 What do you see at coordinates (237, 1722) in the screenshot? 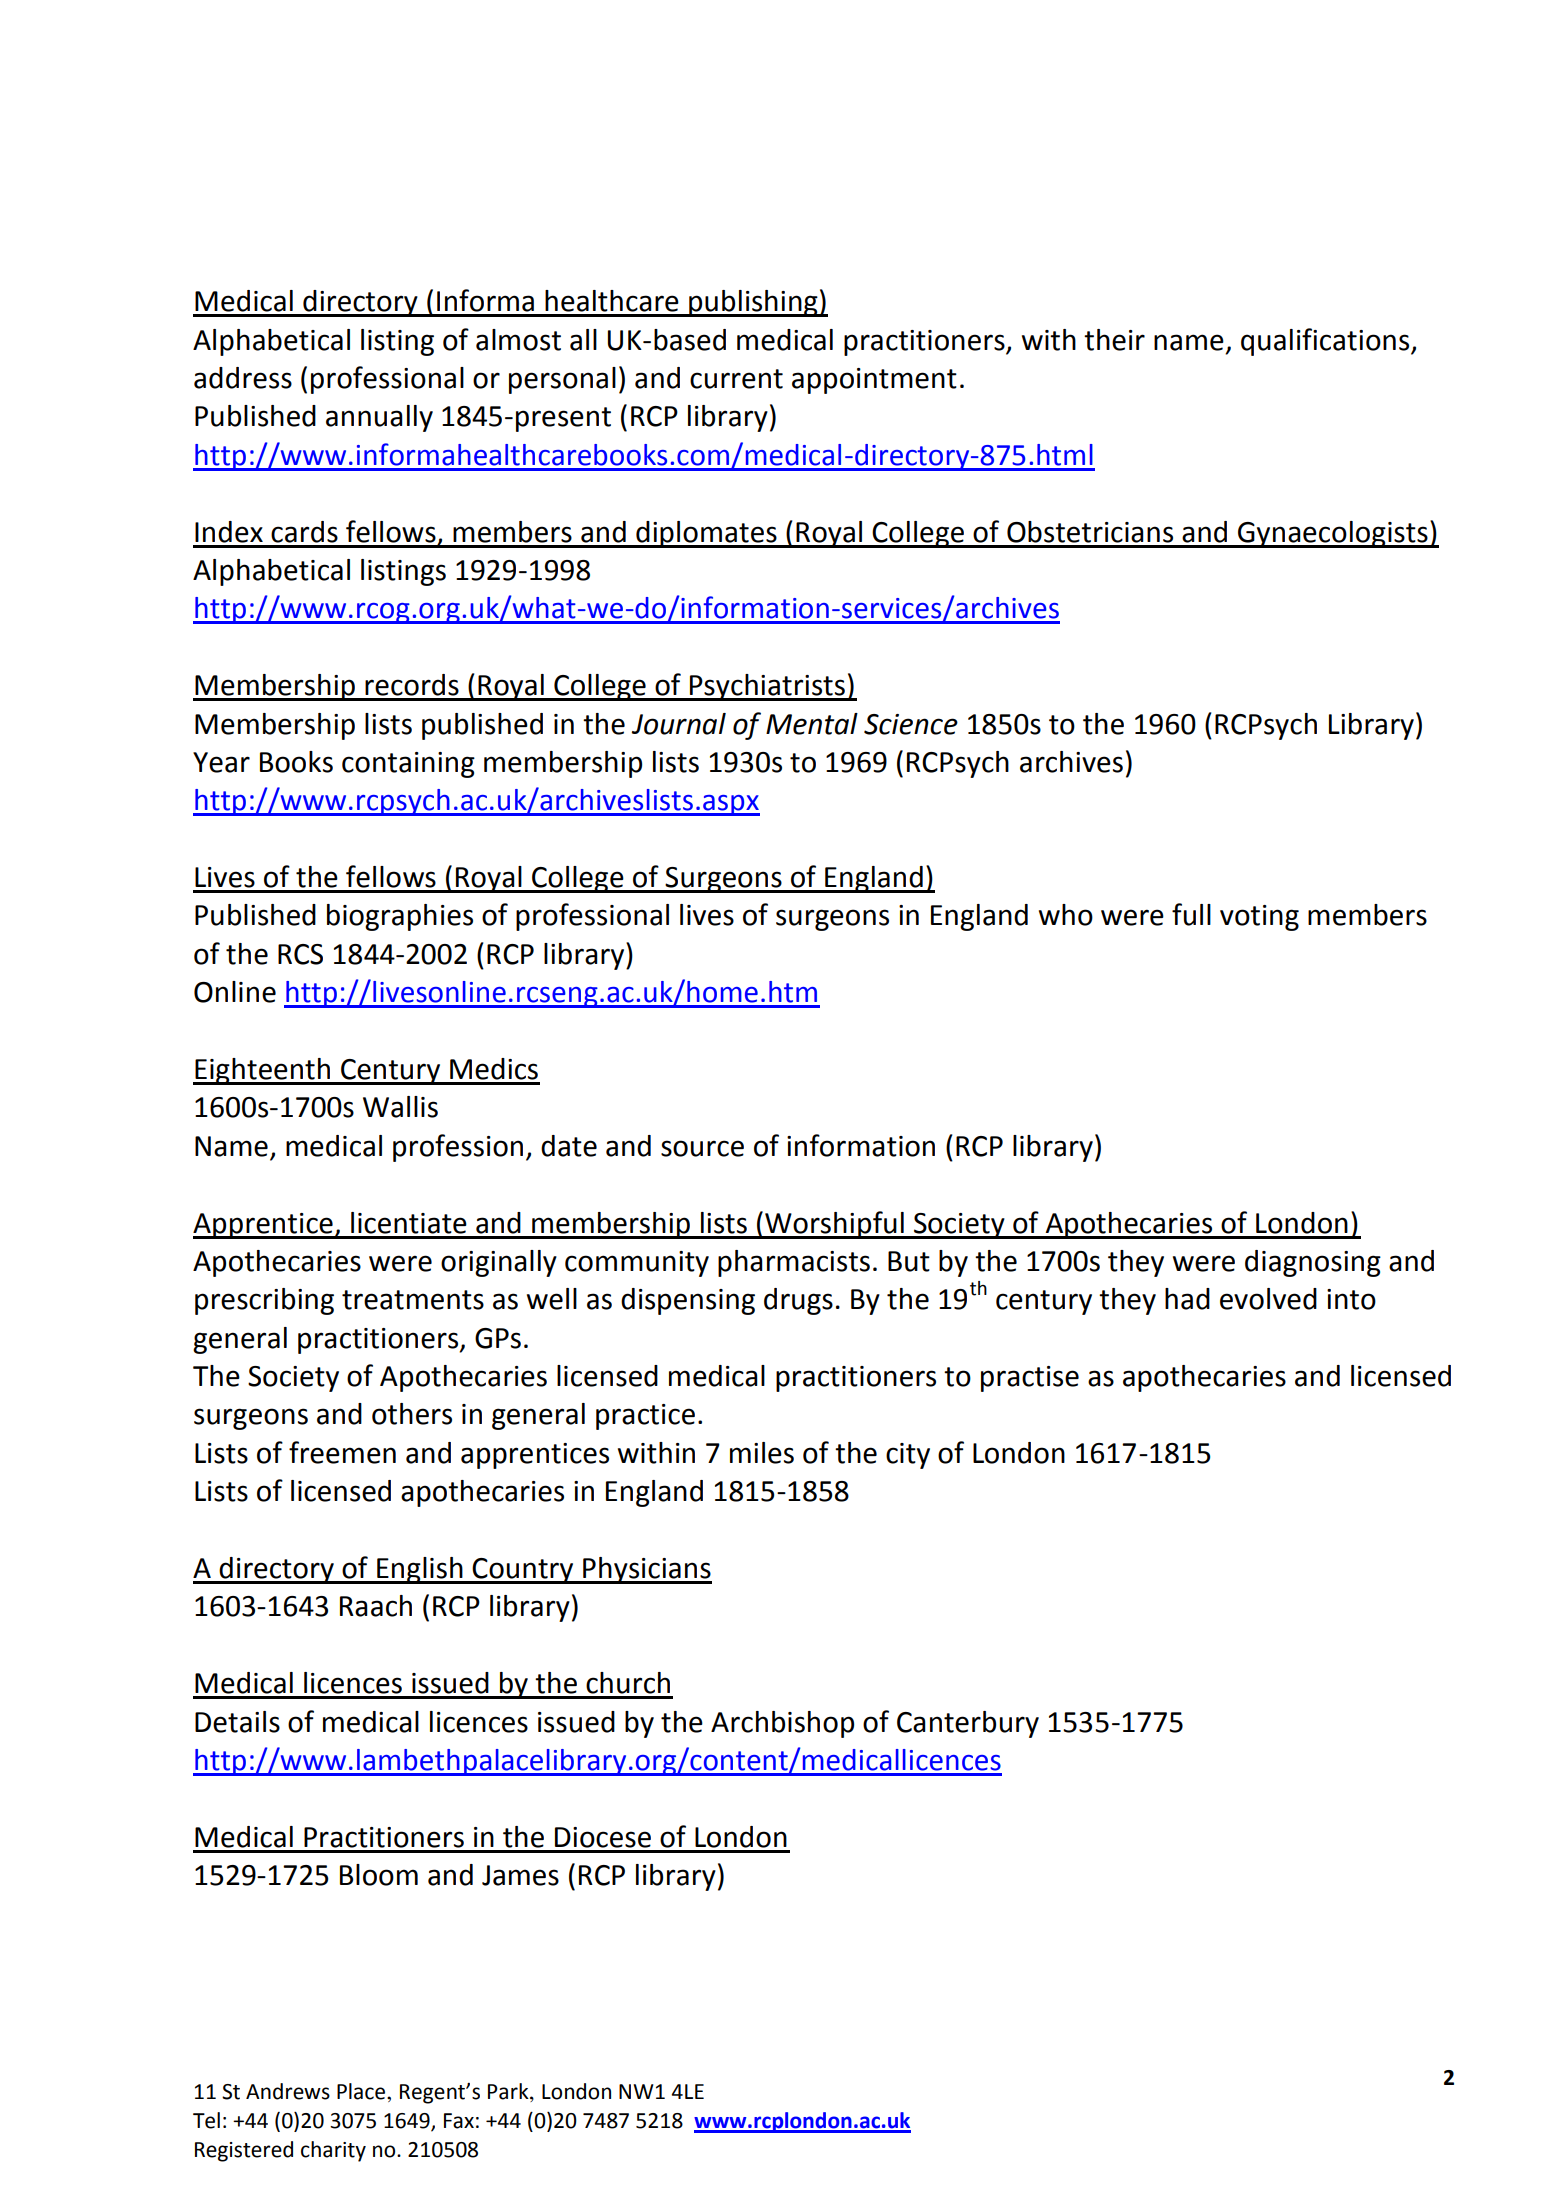
I see `Details` at bounding box center [237, 1722].
